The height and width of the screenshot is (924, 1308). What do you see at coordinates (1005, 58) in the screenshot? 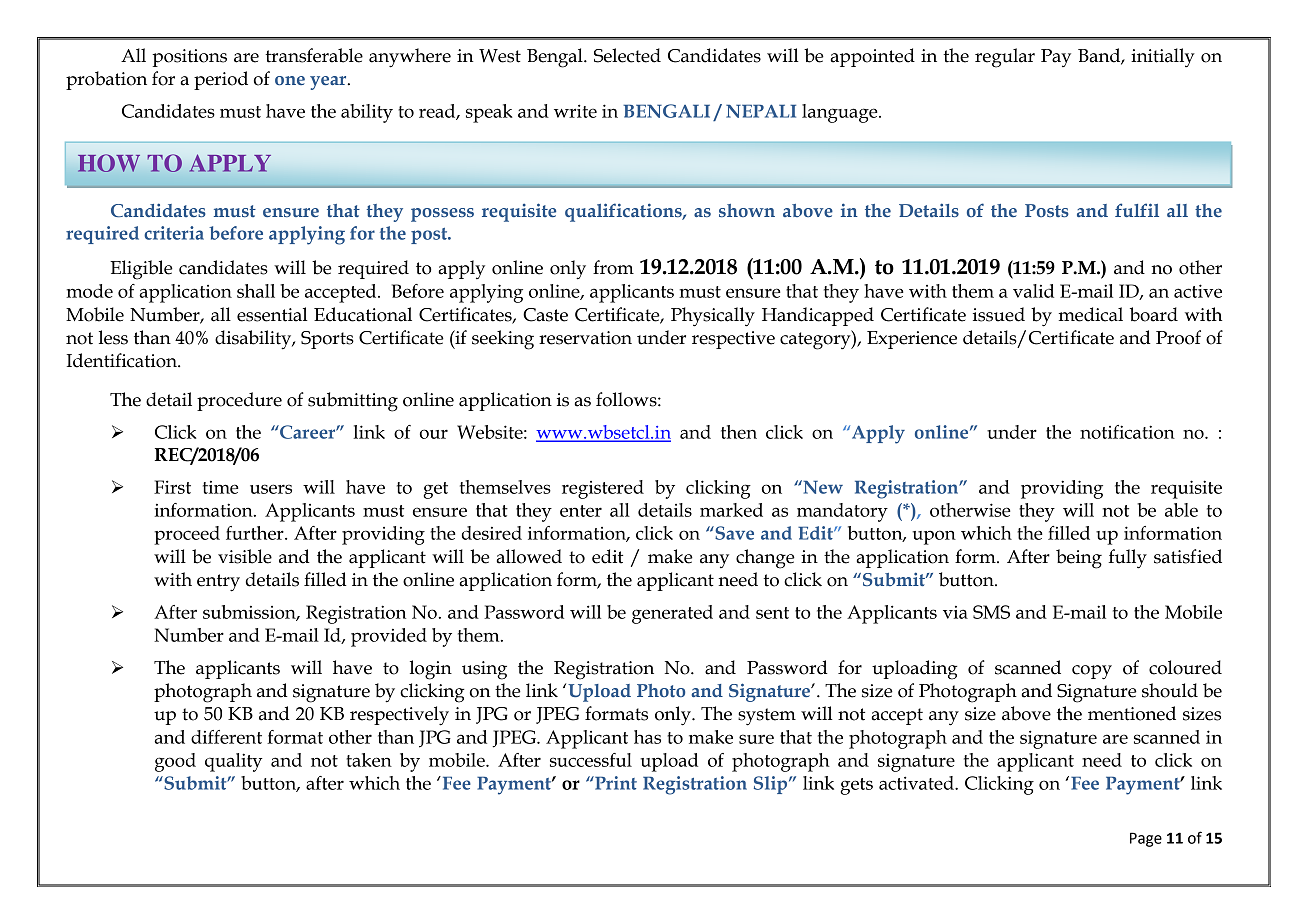
I see `regular` at bounding box center [1005, 58].
